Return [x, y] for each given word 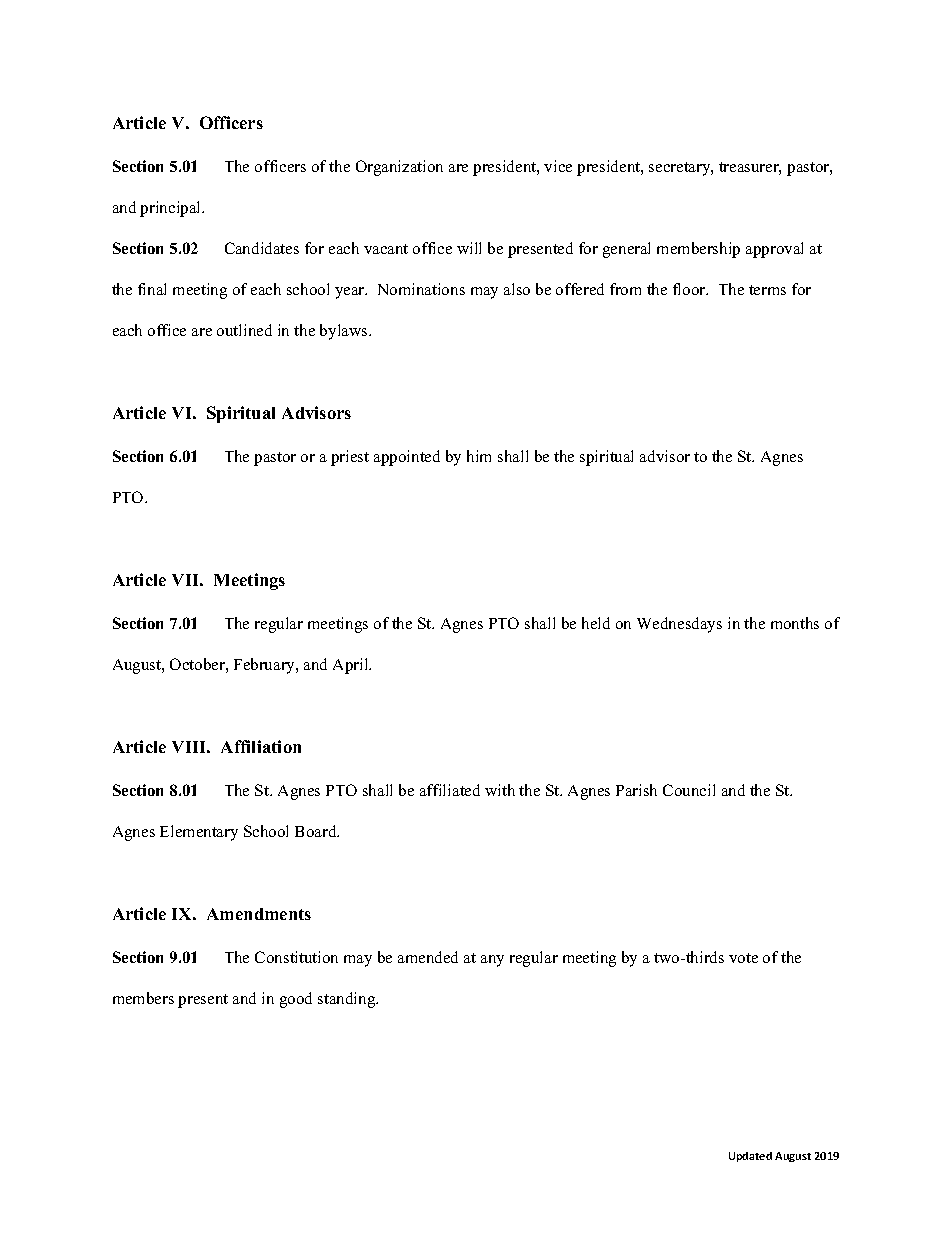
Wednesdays [679, 625]
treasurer [750, 168]
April [352, 666]
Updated [750, 1157]
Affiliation [261, 746]
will [469, 248]
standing [348, 1000]
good [296, 1000]
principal [172, 209]
